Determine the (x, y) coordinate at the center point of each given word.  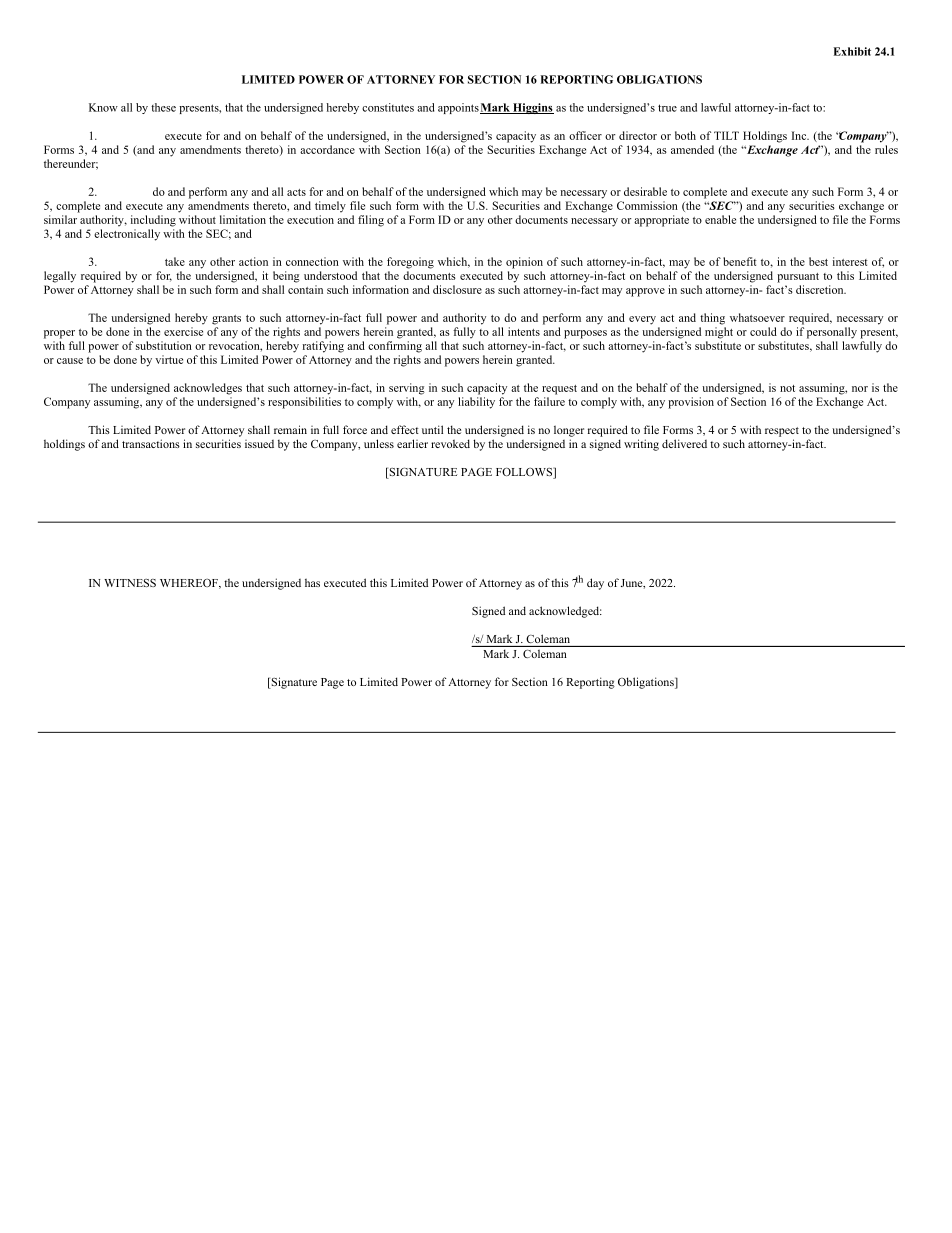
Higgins (532, 108)
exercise (183, 331)
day (595, 584)
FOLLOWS (525, 473)
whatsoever (757, 317)
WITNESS (130, 583)
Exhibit (852, 51)
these (163, 107)
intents (524, 331)
